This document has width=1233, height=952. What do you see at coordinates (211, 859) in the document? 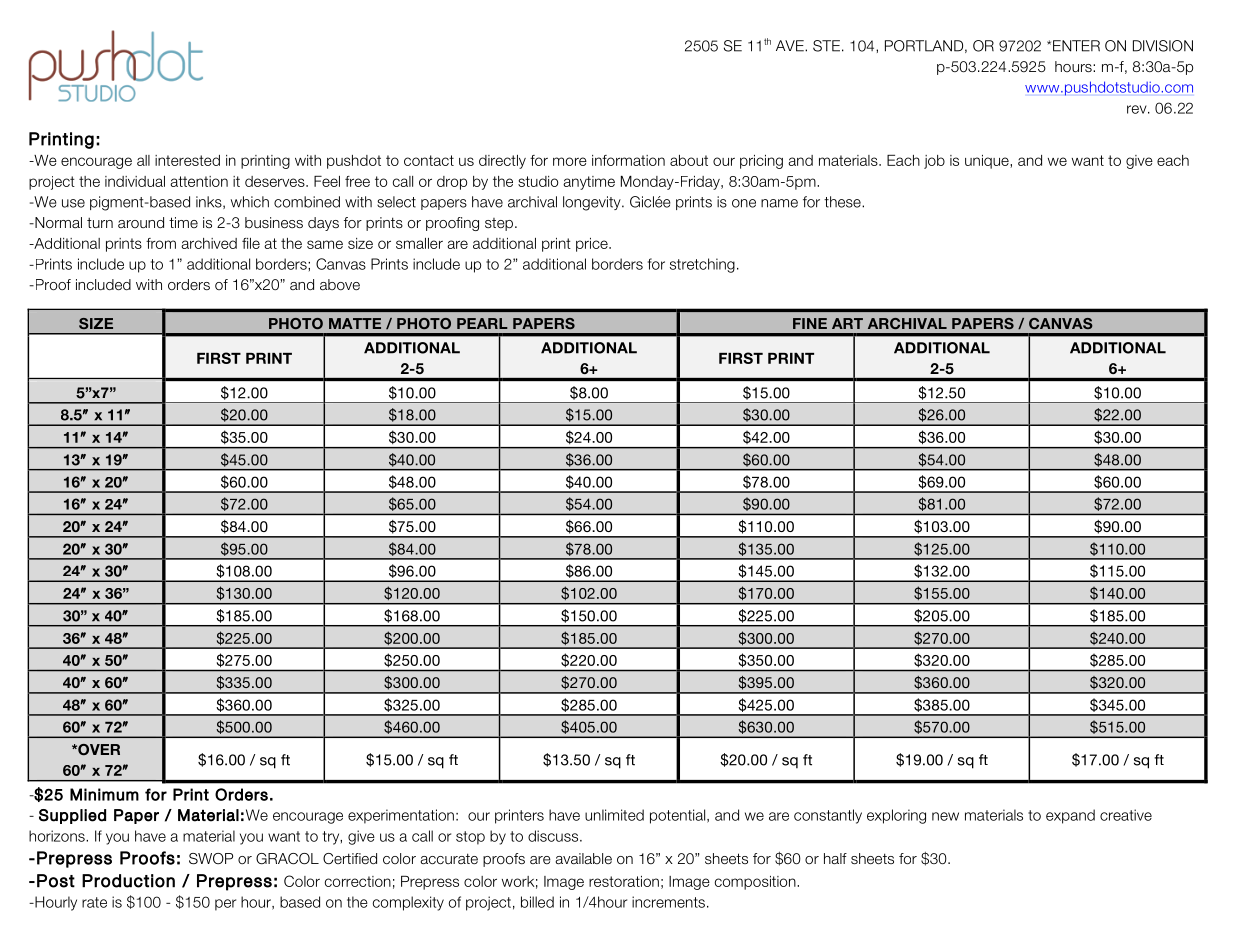
I see `SWOP` at bounding box center [211, 859].
